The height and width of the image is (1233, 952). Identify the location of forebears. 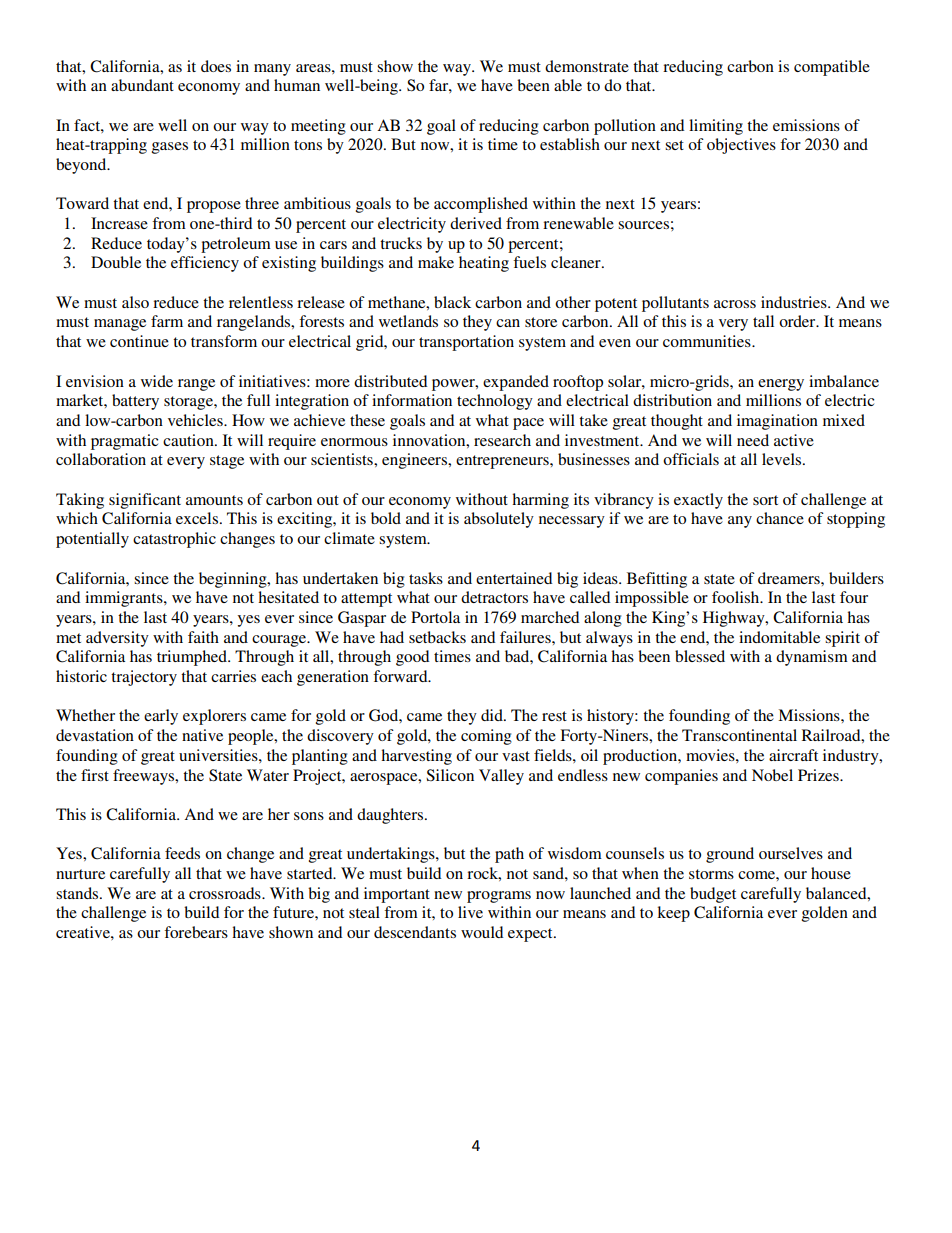
(196, 932).
